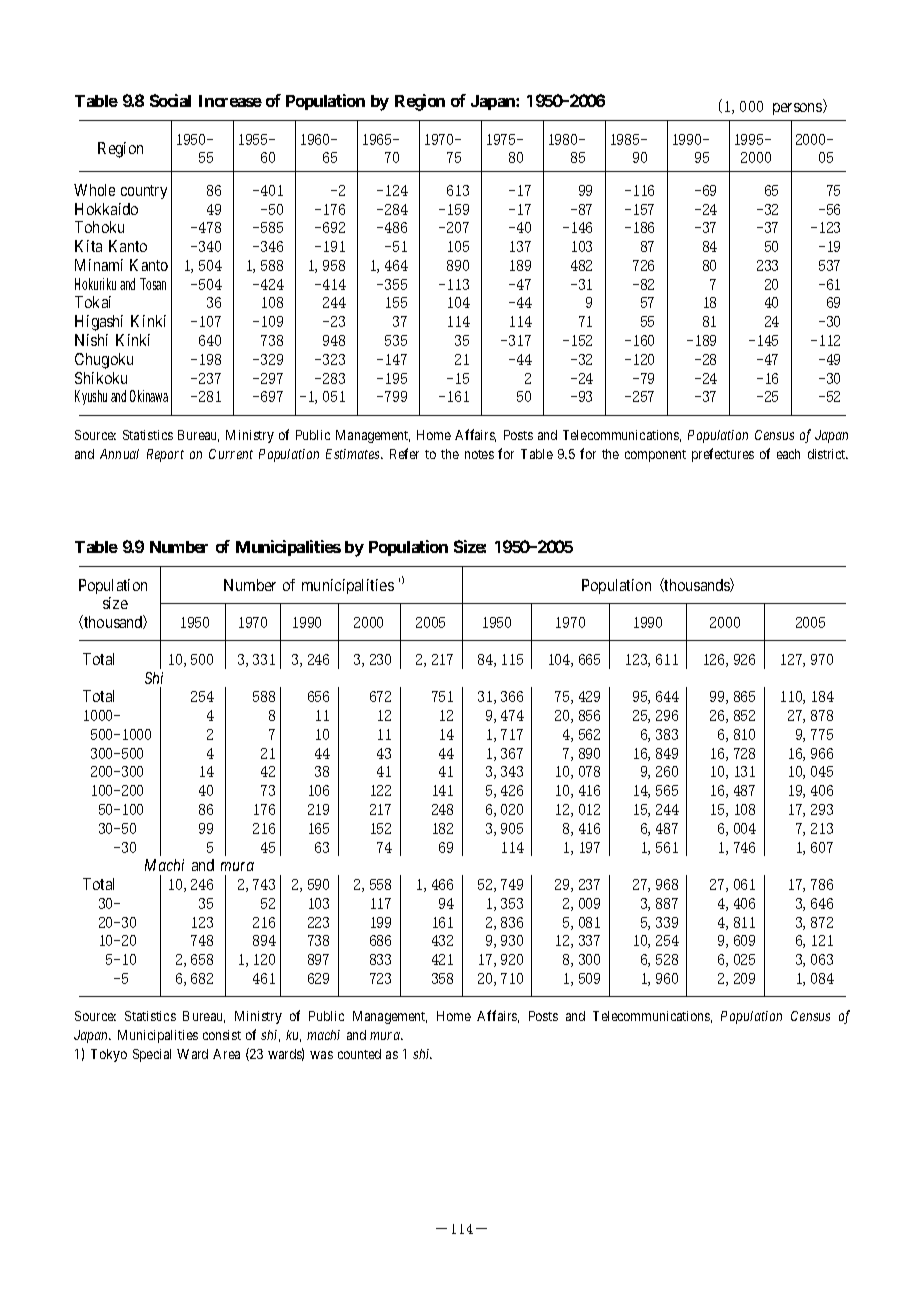  I want to click on counted, so click(359, 1054).
